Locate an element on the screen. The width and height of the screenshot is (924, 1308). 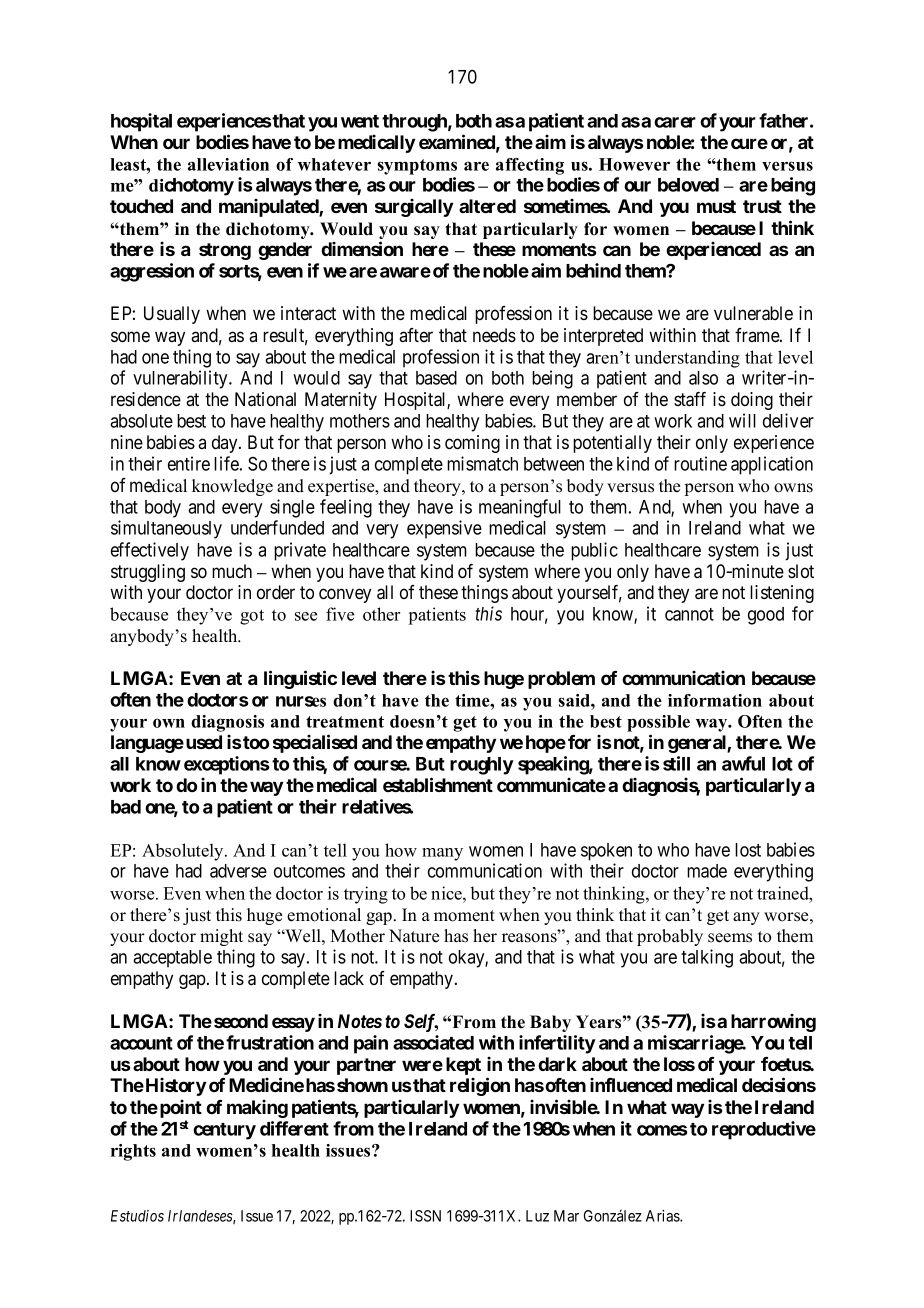
ISSN is located at coordinates (425, 1216).
